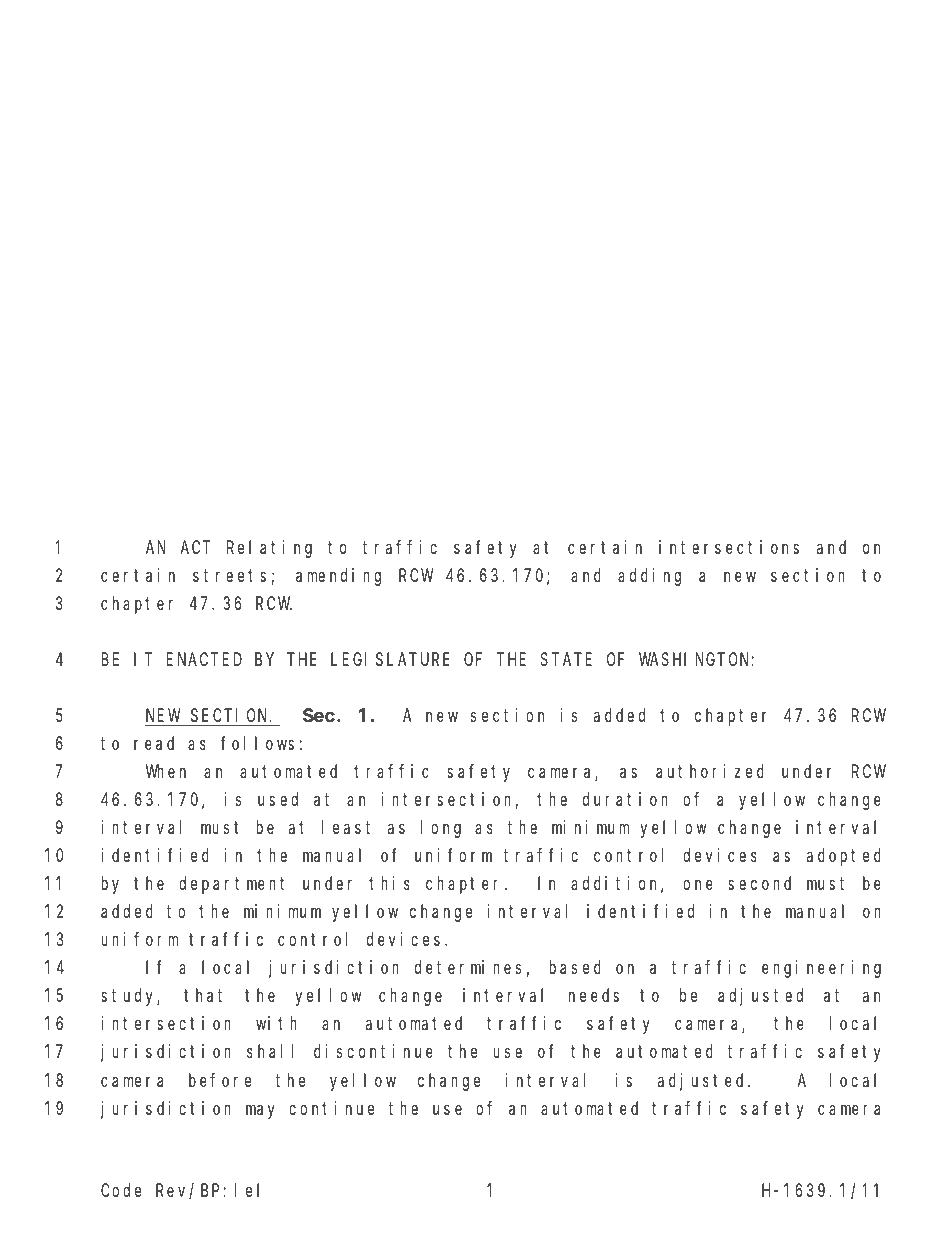 The image size is (952, 1233). Describe the element at coordinates (338, 577) in the page. I see `amending` at that location.
